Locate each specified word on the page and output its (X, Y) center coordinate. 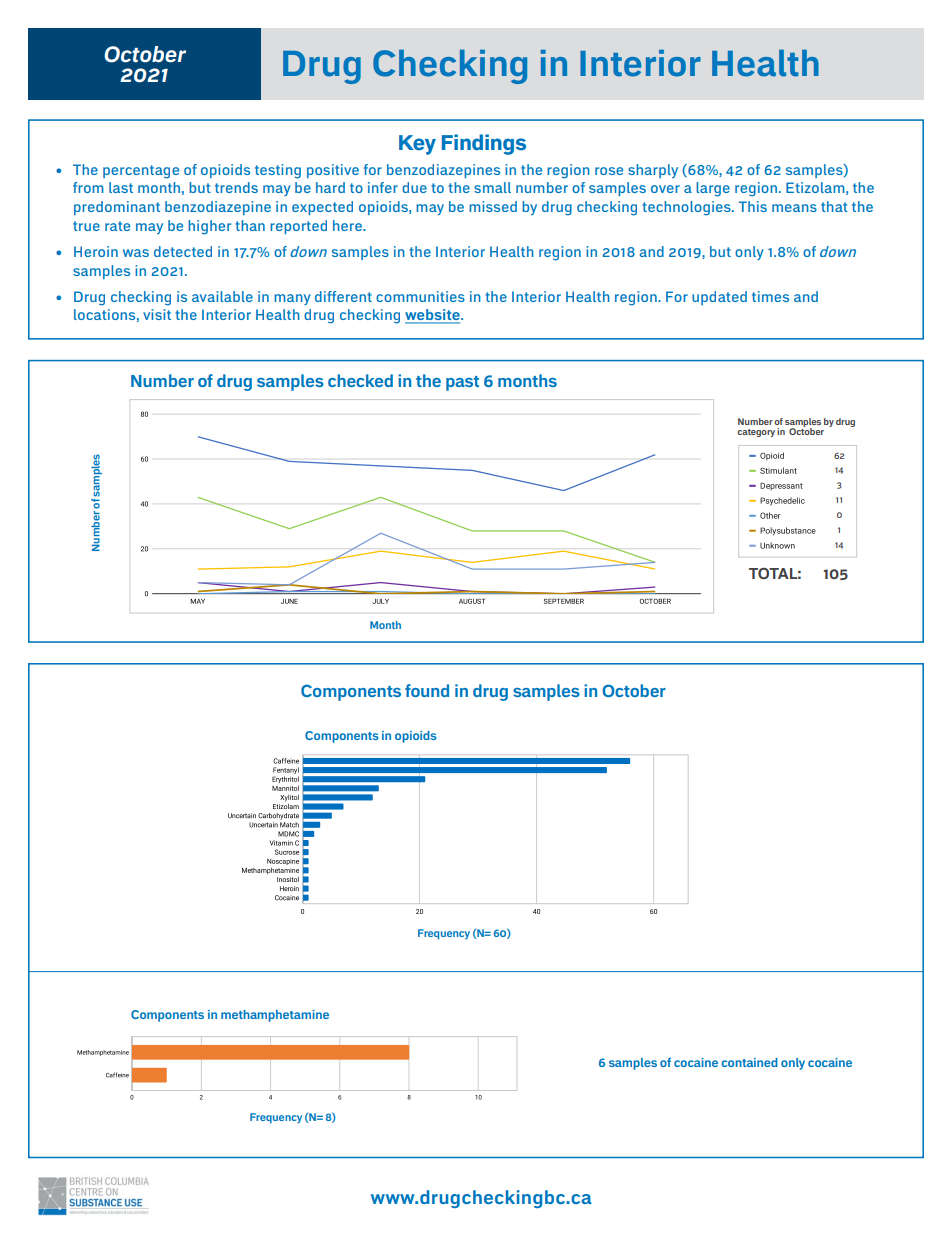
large (713, 189)
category (756, 433)
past (462, 383)
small (492, 187)
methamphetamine (275, 1016)
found (427, 690)
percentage (141, 172)
